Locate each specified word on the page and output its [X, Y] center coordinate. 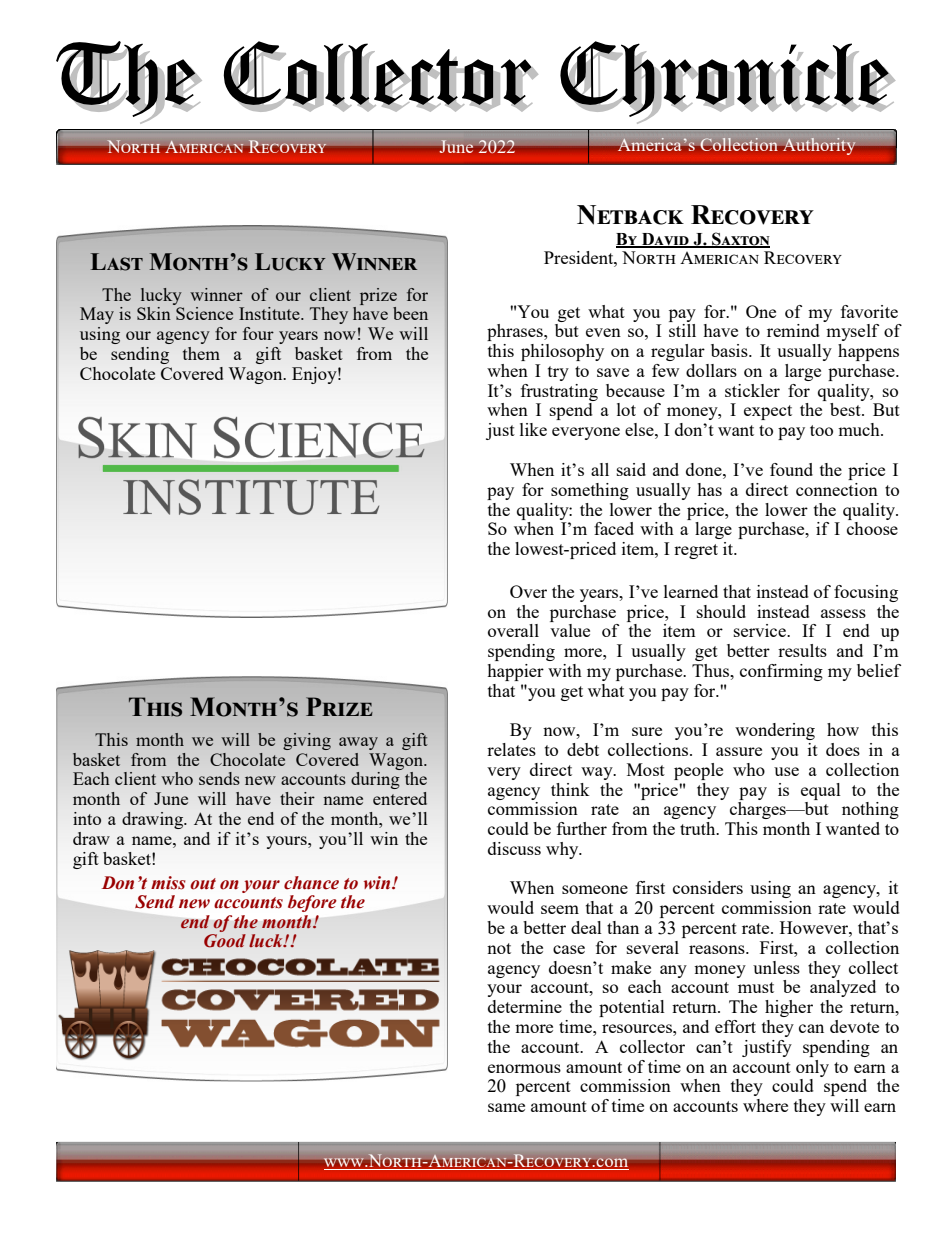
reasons [718, 949]
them [201, 353]
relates [511, 749]
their [297, 798]
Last [117, 262]
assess [843, 613]
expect [768, 412]
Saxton [740, 239]
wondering [775, 731]
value [570, 630]
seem [560, 909]
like [533, 429]
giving [307, 741]
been [410, 313]
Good [225, 941]
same [506, 1107]
